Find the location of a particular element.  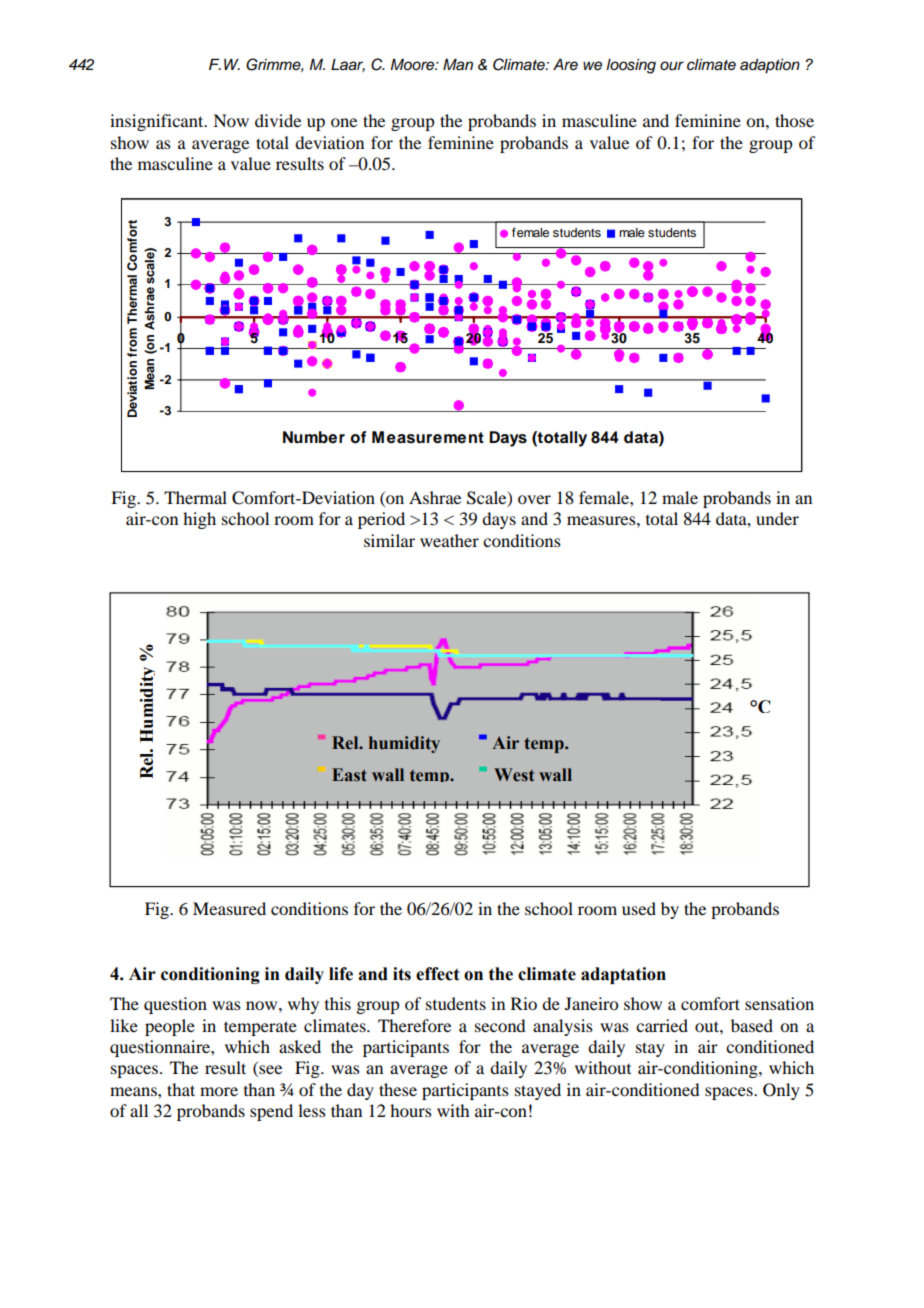

hours is located at coordinates (411, 1110).
